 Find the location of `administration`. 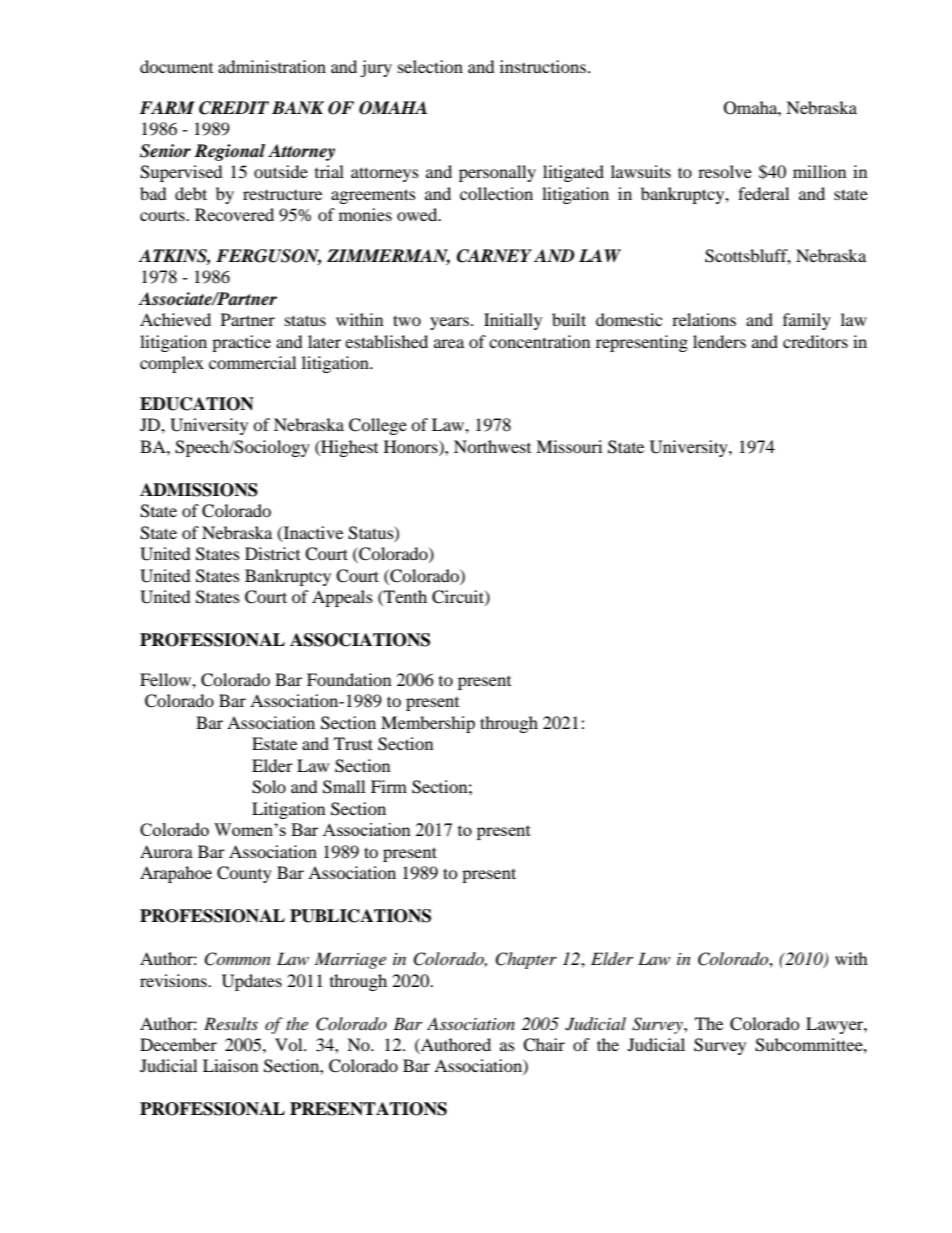

administration is located at coordinates (272, 66).
